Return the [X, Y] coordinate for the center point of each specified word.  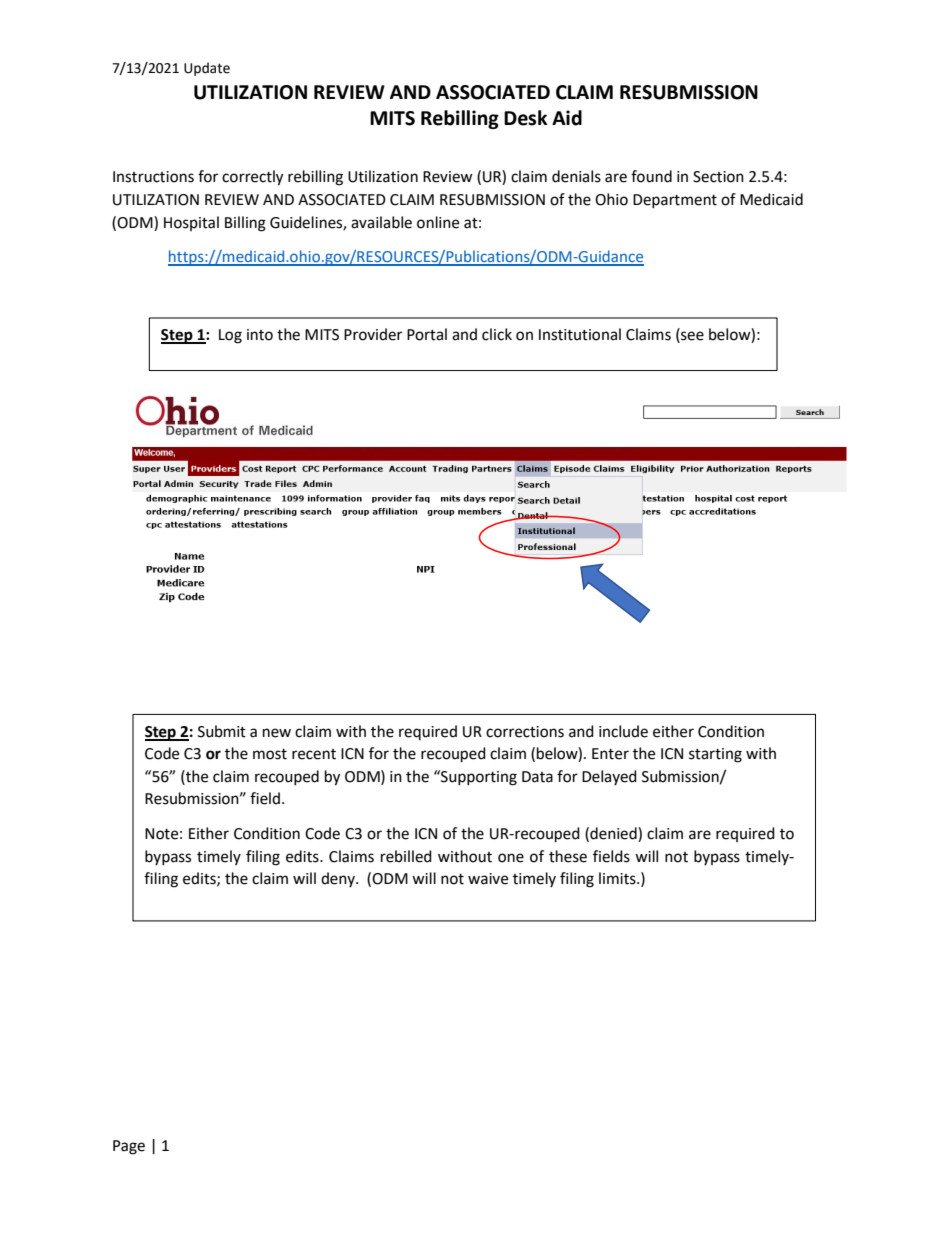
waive [488, 879]
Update [207, 69]
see [691, 337]
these [568, 856]
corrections [525, 732]
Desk [526, 118]
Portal [427, 334]
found [651, 176]
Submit [222, 731]
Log [230, 336]
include [623, 731]
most [270, 754]
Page [129, 1147]
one [511, 858]
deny [339, 879]
